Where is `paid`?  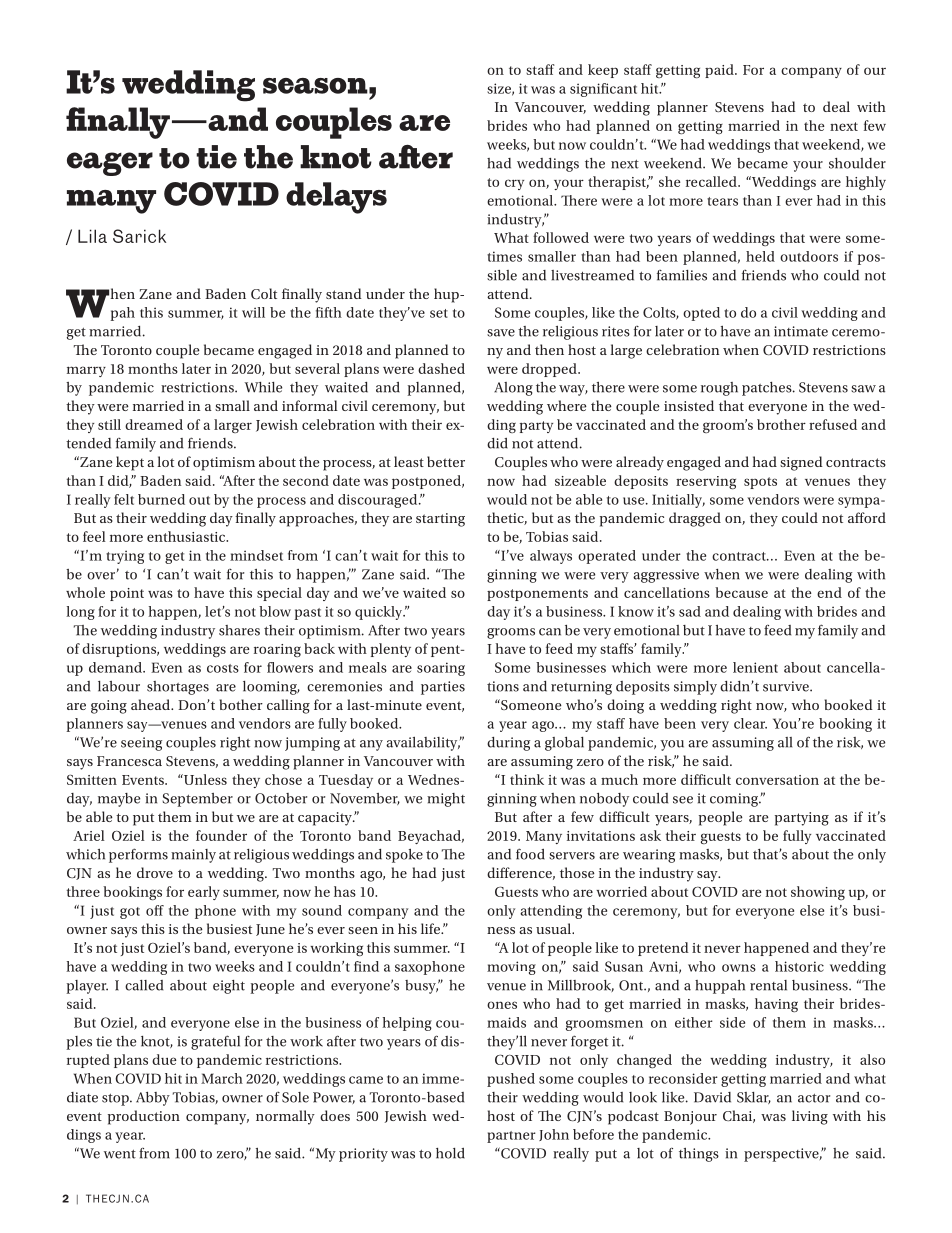
paid is located at coordinates (720, 71).
